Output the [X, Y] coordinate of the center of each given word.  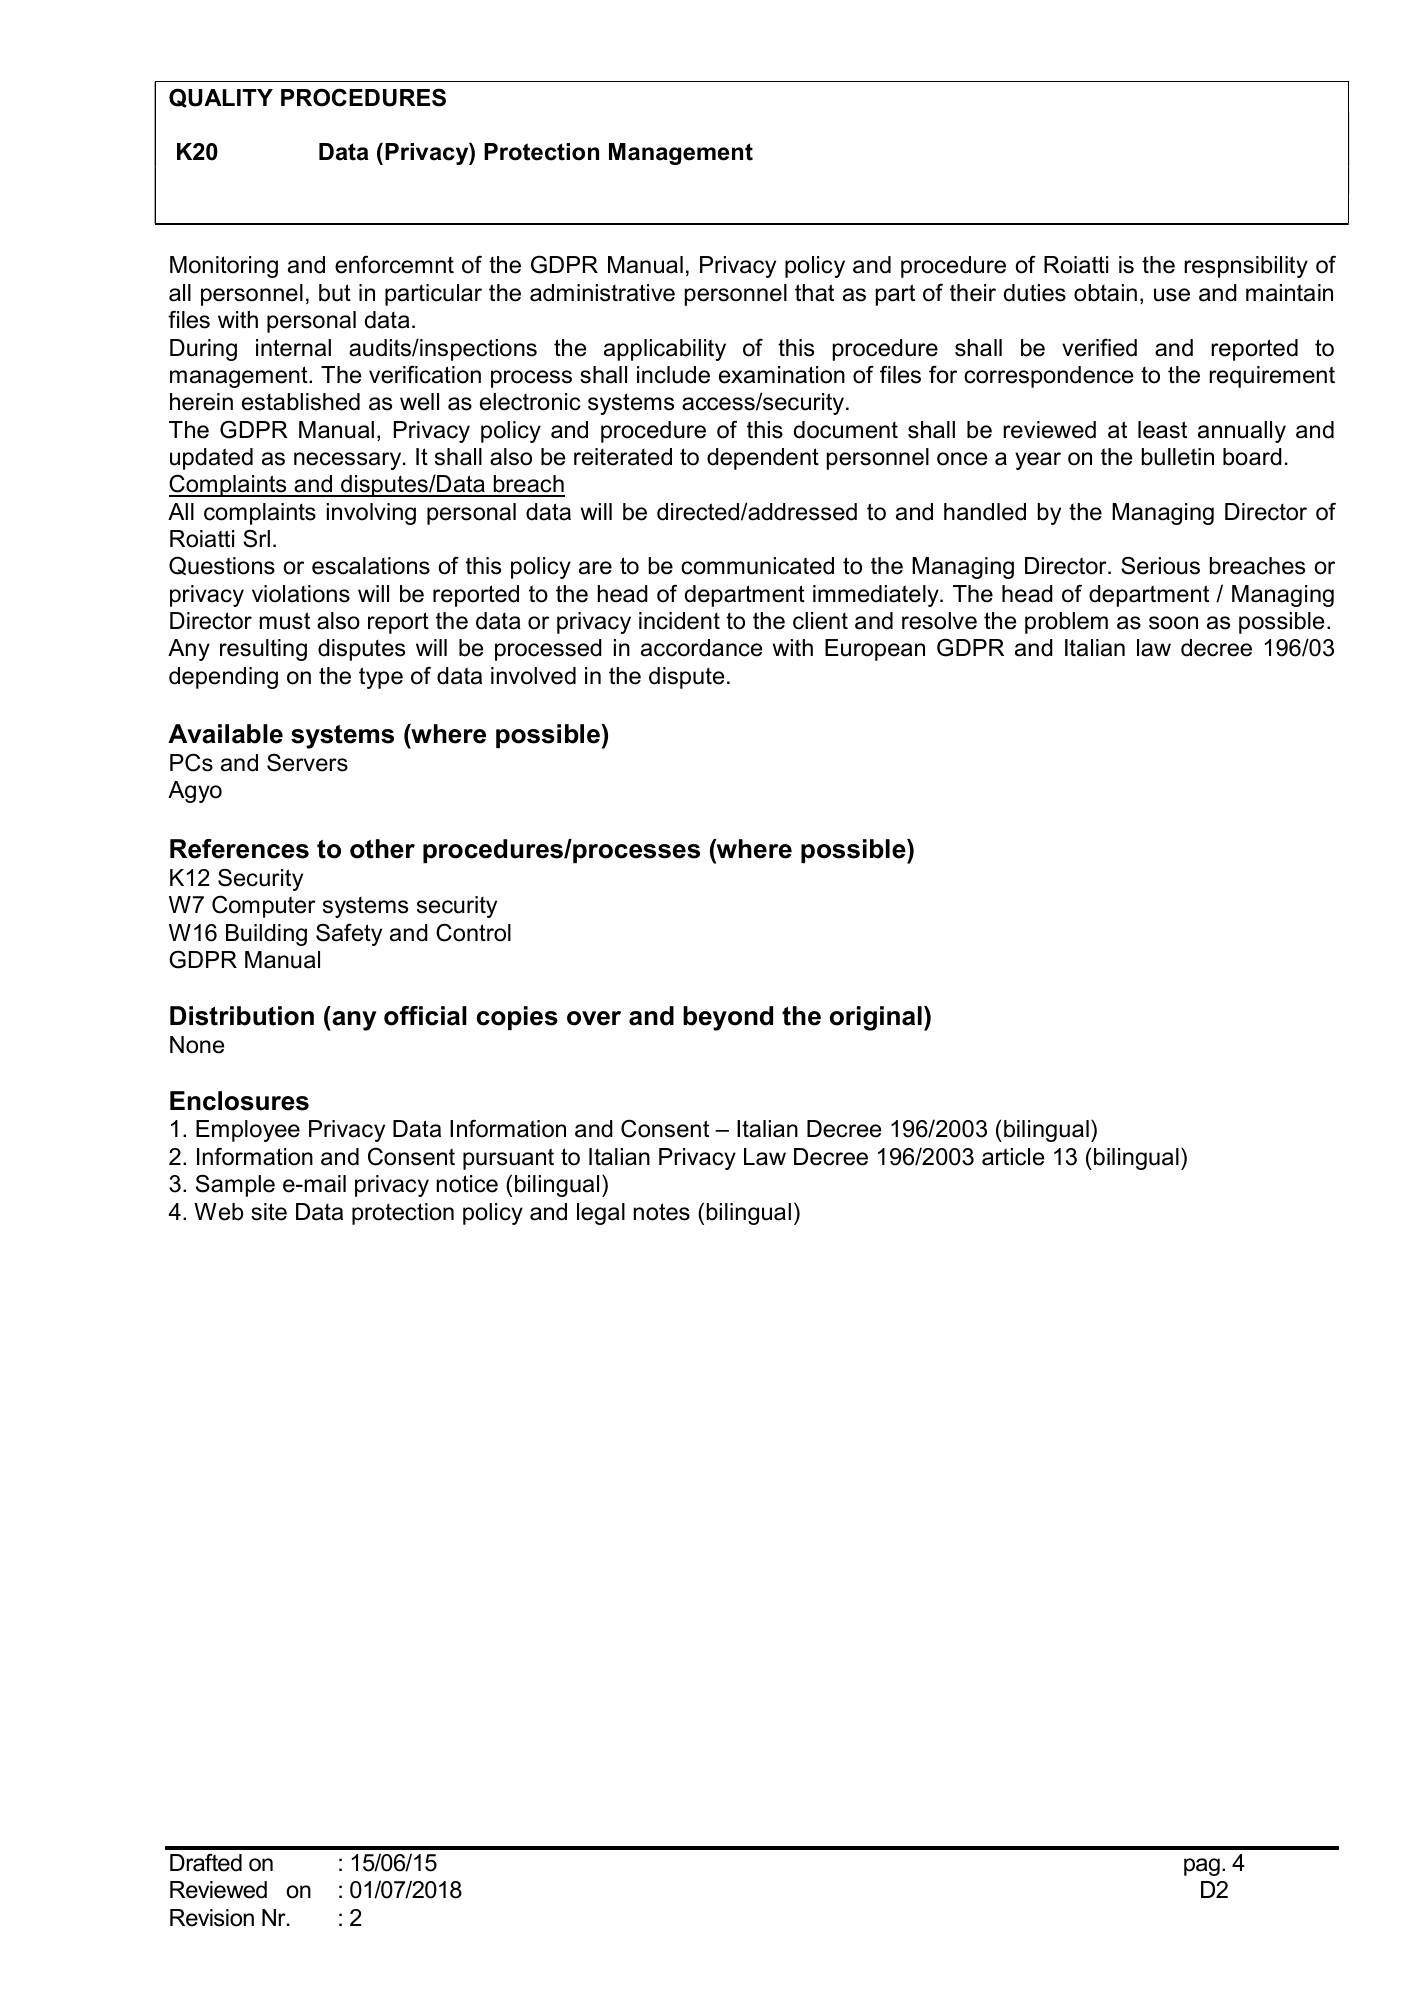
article [1013, 1157]
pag [1202, 1867]
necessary [349, 461]
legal [601, 1214]
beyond [728, 1018]
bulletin [1178, 457]
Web [218, 1212]
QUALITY [221, 98]
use [1172, 295]
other [382, 849]
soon [1173, 623]
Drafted [206, 1862]
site [269, 1212]
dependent [763, 459]
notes [662, 1212]
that [814, 293]
